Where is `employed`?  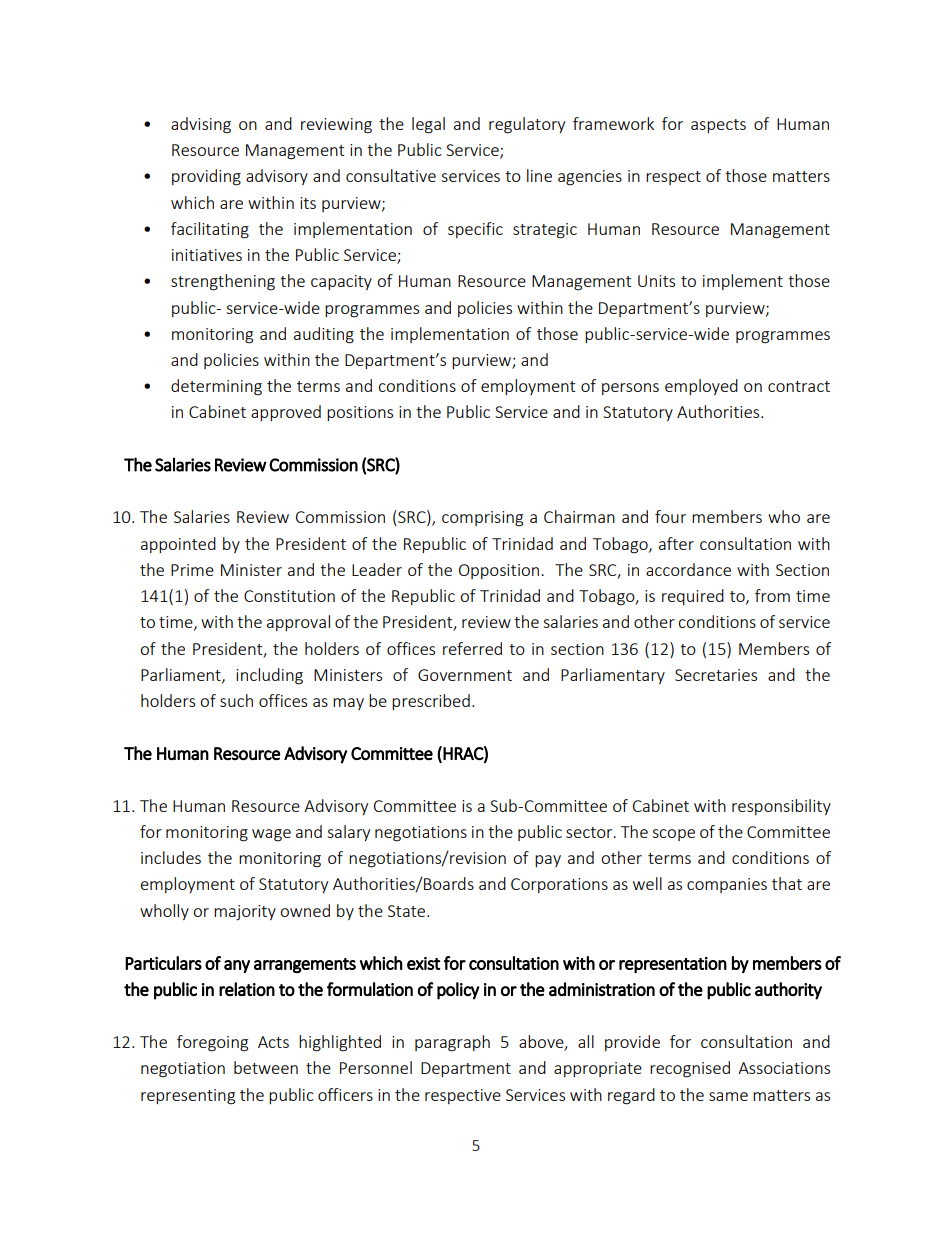 employed is located at coordinates (701, 387).
